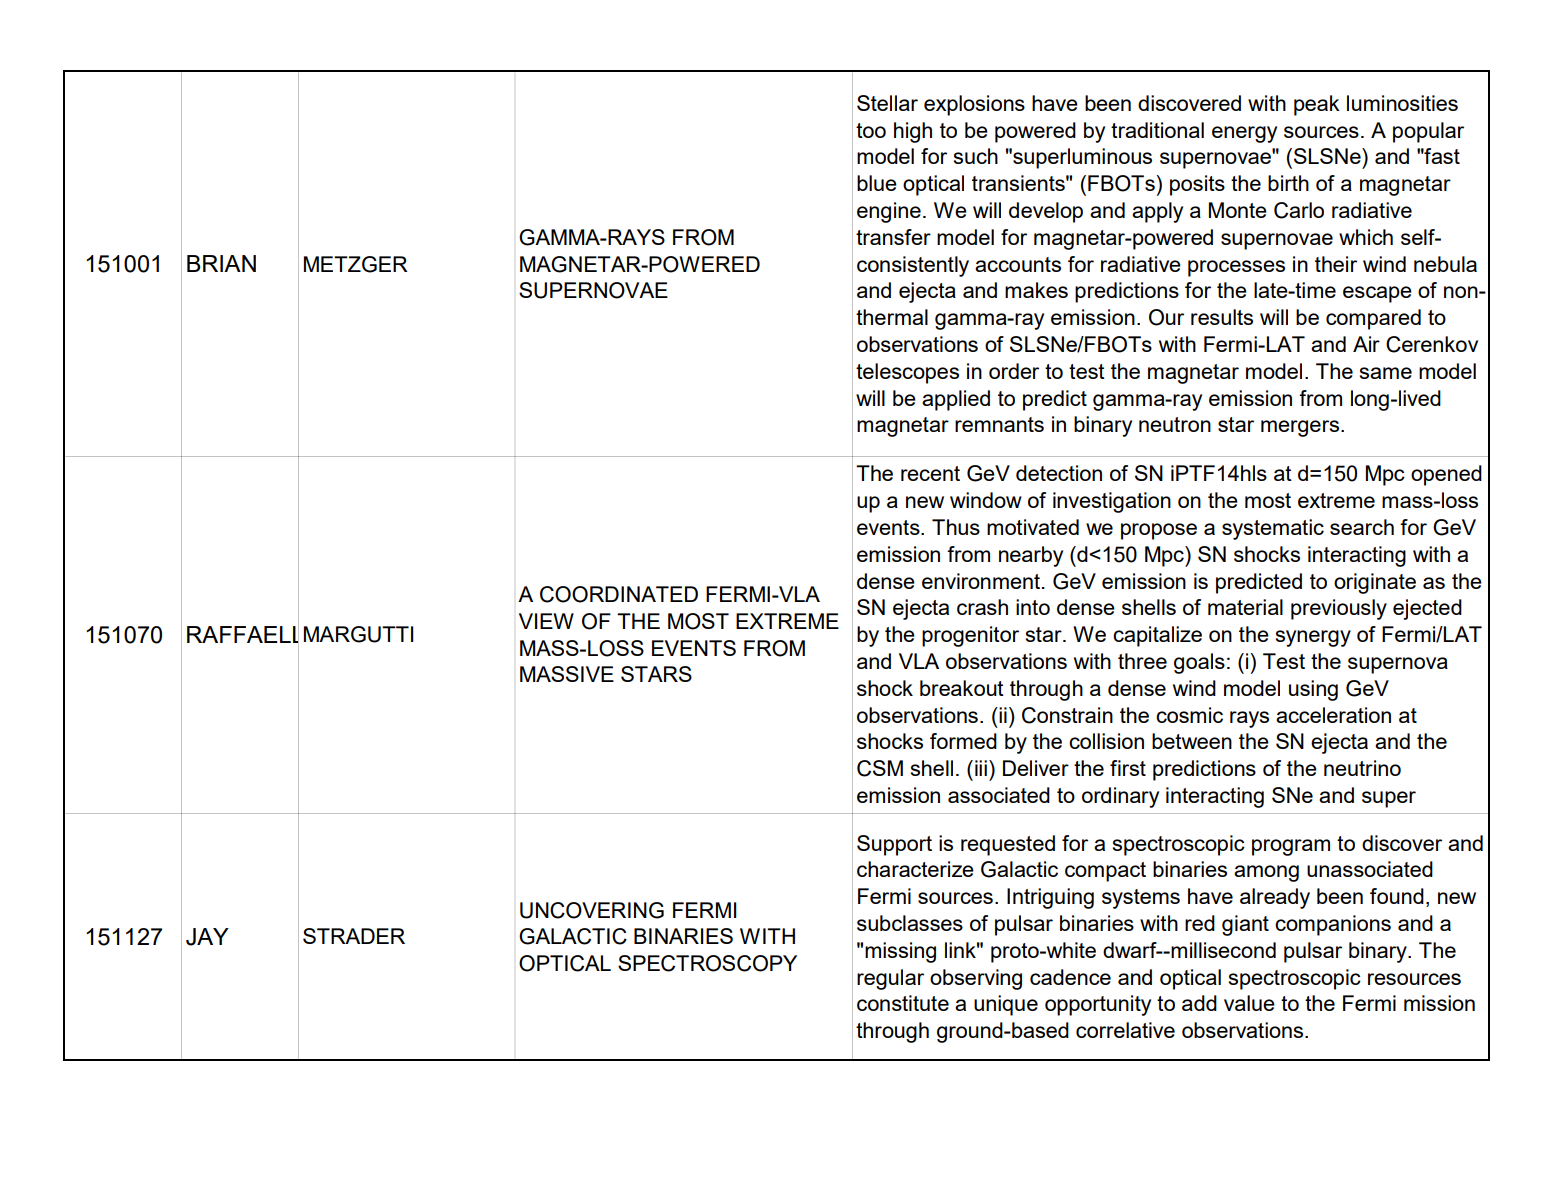  Describe the element at coordinates (1244, 134) in the document. I see `energy` at that location.
